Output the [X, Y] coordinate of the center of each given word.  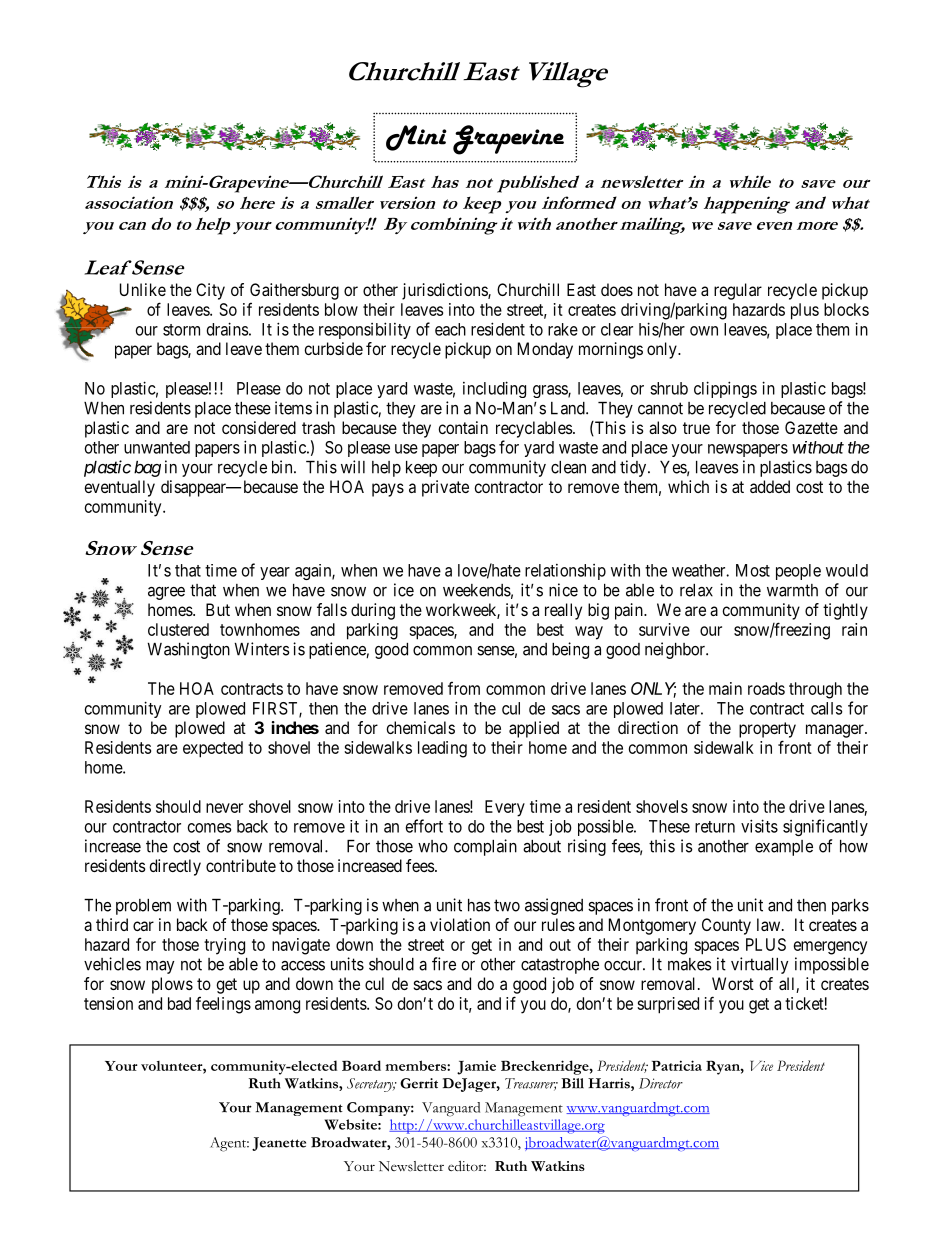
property [767, 730]
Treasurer [531, 1084]
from [464, 688]
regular [738, 291]
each [450, 329]
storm [181, 330]
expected [213, 749]
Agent [229, 1144]
